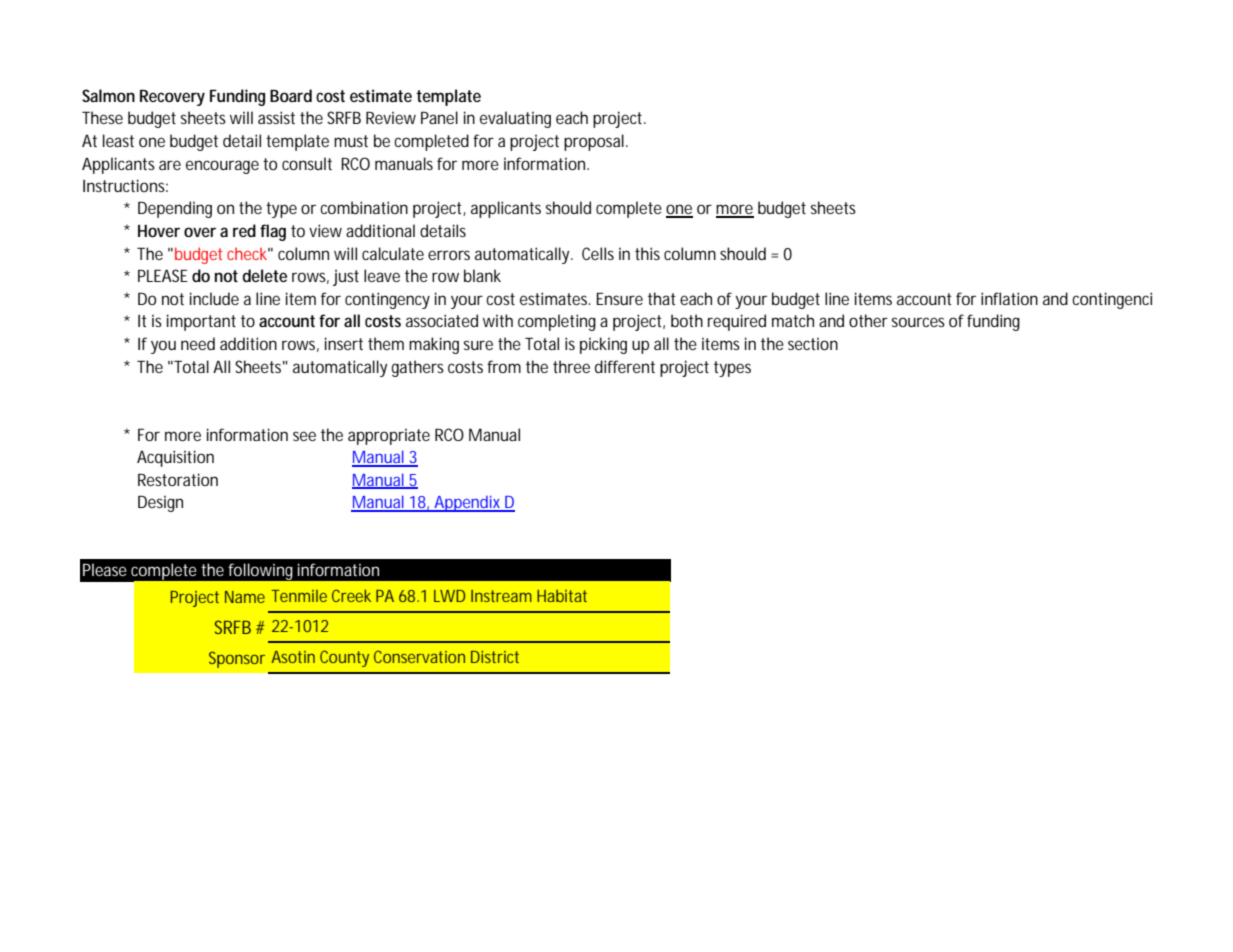 Image resolution: width=1233 pixels, height=952 pixels. I want to click on section, so click(813, 343).
